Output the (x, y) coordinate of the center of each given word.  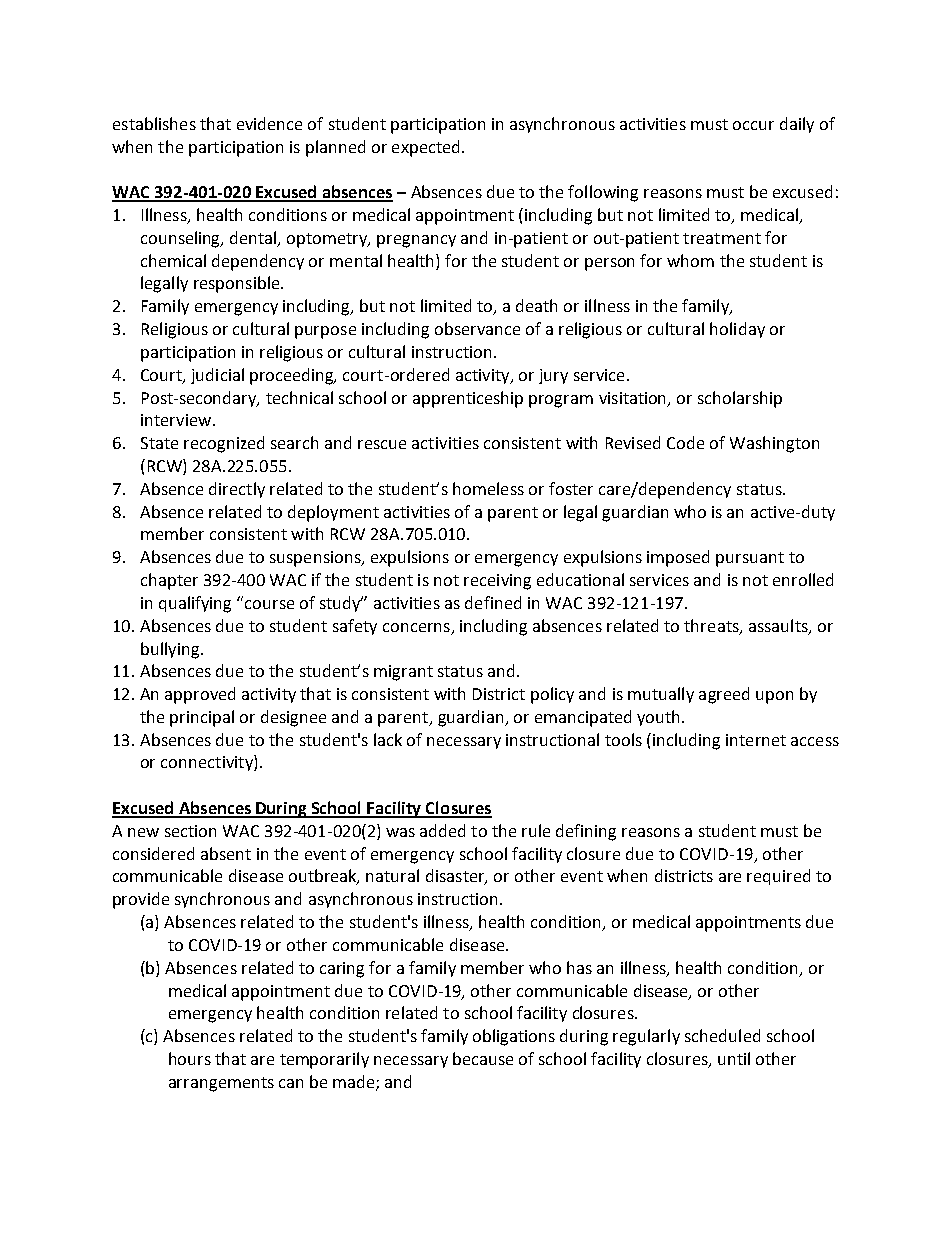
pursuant (750, 559)
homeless (488, 488)
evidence (269, 123)
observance (477, 328)
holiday (737, 330)
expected (425, 148)
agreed (724, 695)
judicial (217, 376)
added (442, 830)
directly (237, 490)
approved (200, 695)
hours (190, 1058)
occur (753, 125)
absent (226, 853)
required (778, 877)
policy (552, 695)
